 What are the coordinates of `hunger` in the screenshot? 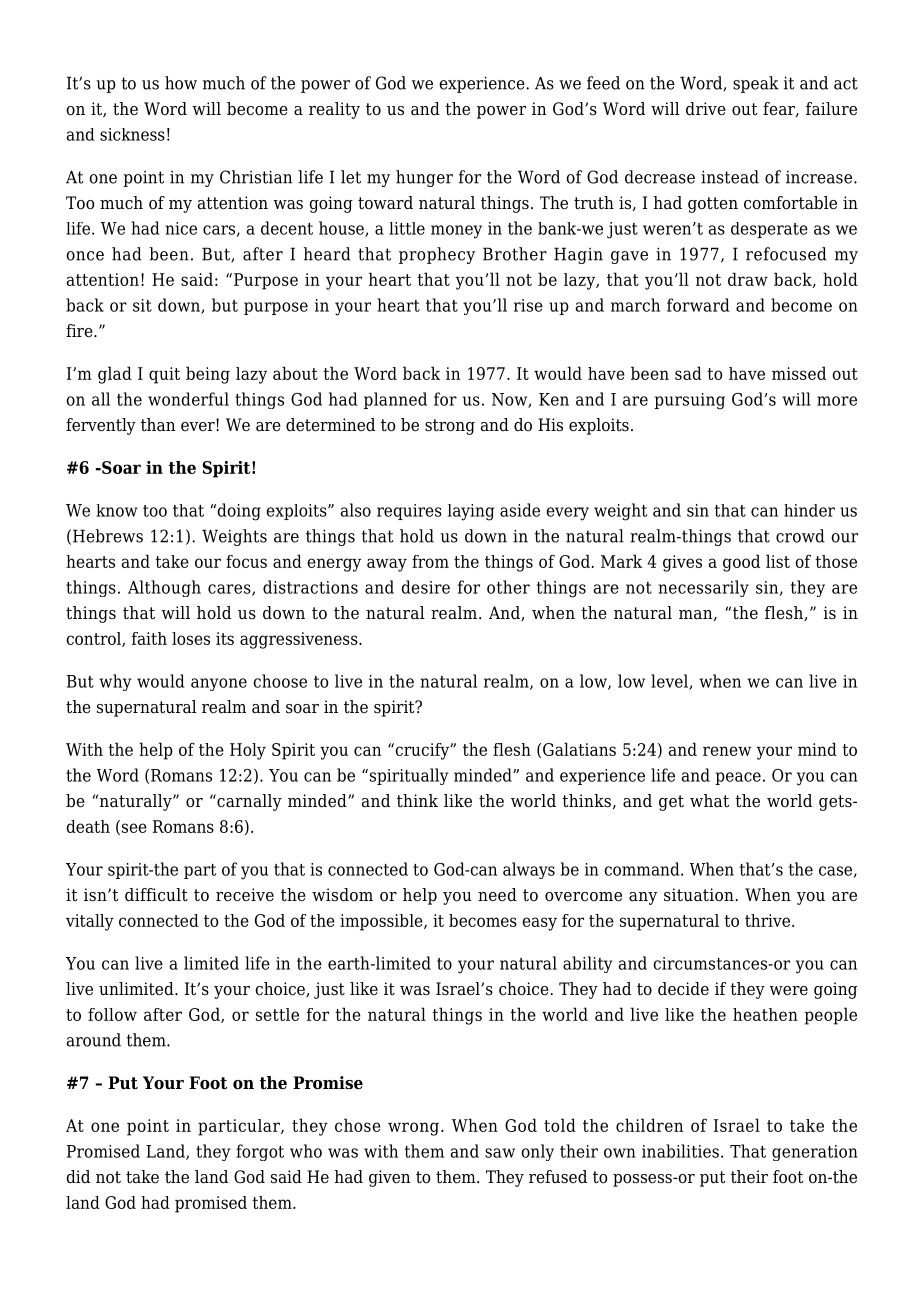 It's located at (424, 178).
